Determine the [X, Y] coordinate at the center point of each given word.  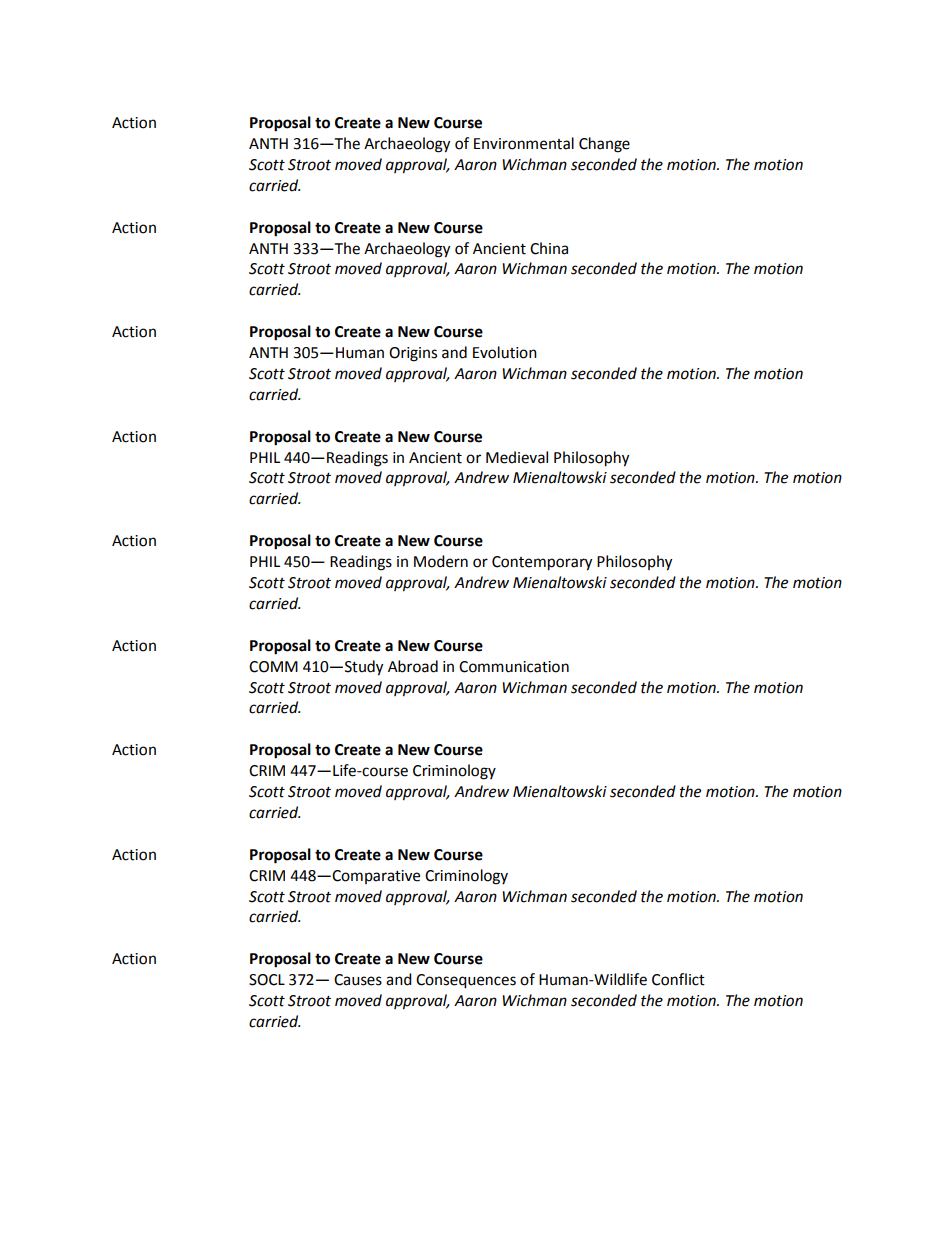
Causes [358, 980]
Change [604, 145]
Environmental [524, 143]
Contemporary [542, 563]
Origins [413, 354]
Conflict [678, 979]
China [549, 248]
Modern [441, 561]
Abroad [413, 666]
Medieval [517, 457]
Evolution [505, 352]
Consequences [466, 981]
